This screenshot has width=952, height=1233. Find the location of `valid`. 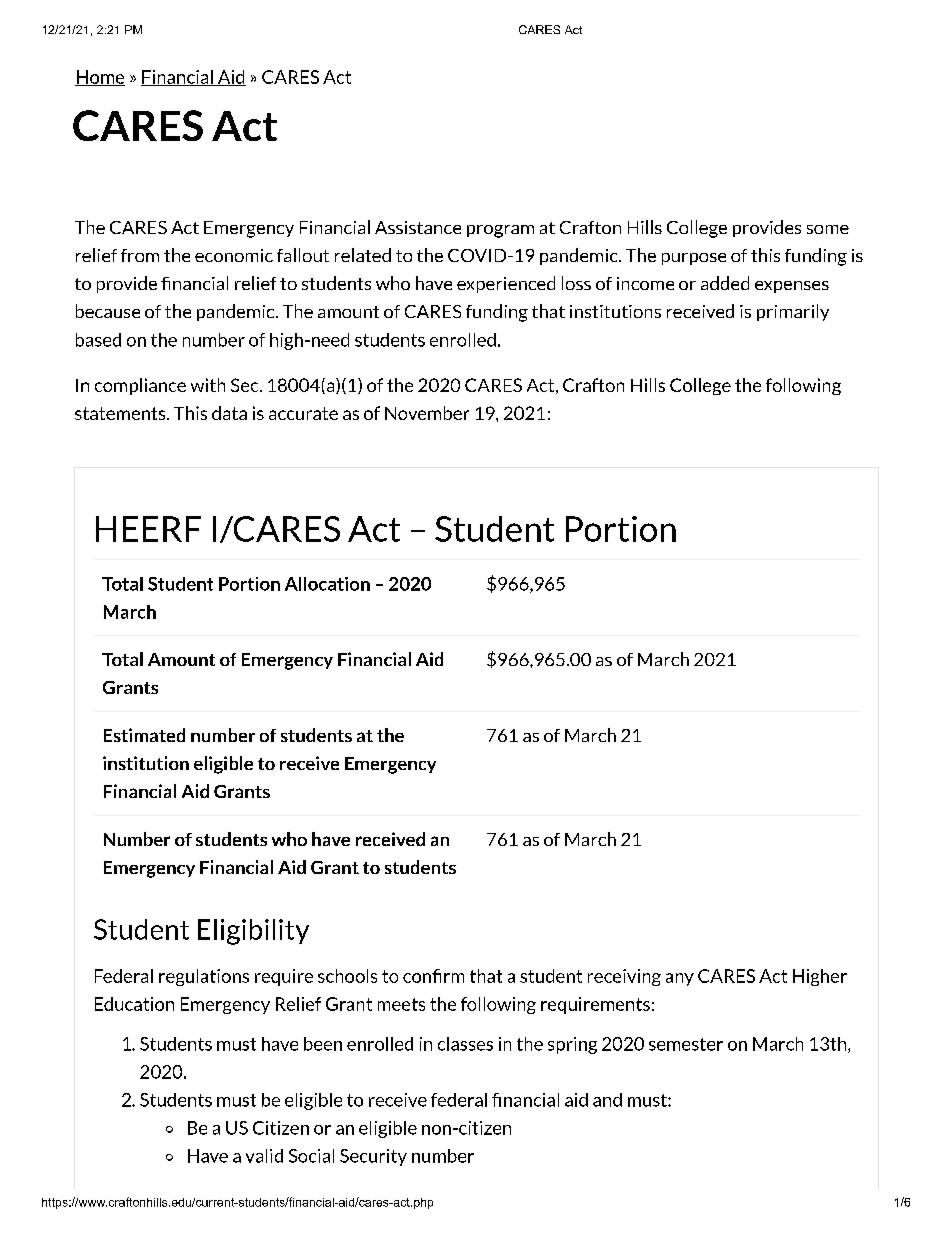

valid is located at coordinates (264, 1156).
